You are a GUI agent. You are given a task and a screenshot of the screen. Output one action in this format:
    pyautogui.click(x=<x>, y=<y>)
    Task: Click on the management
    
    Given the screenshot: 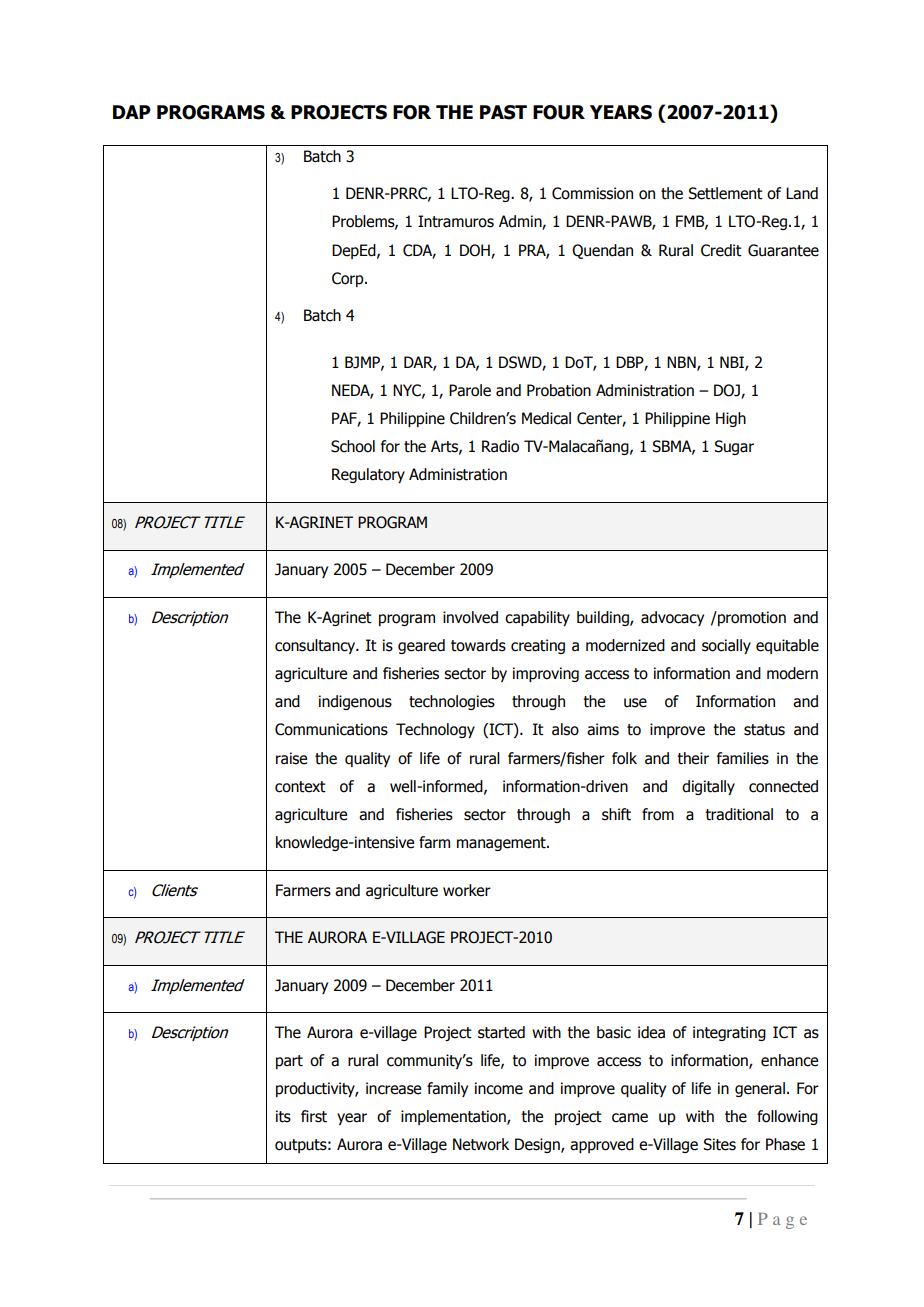 What is the action you would take?
    pyautogui.click(x=502, y=844)
